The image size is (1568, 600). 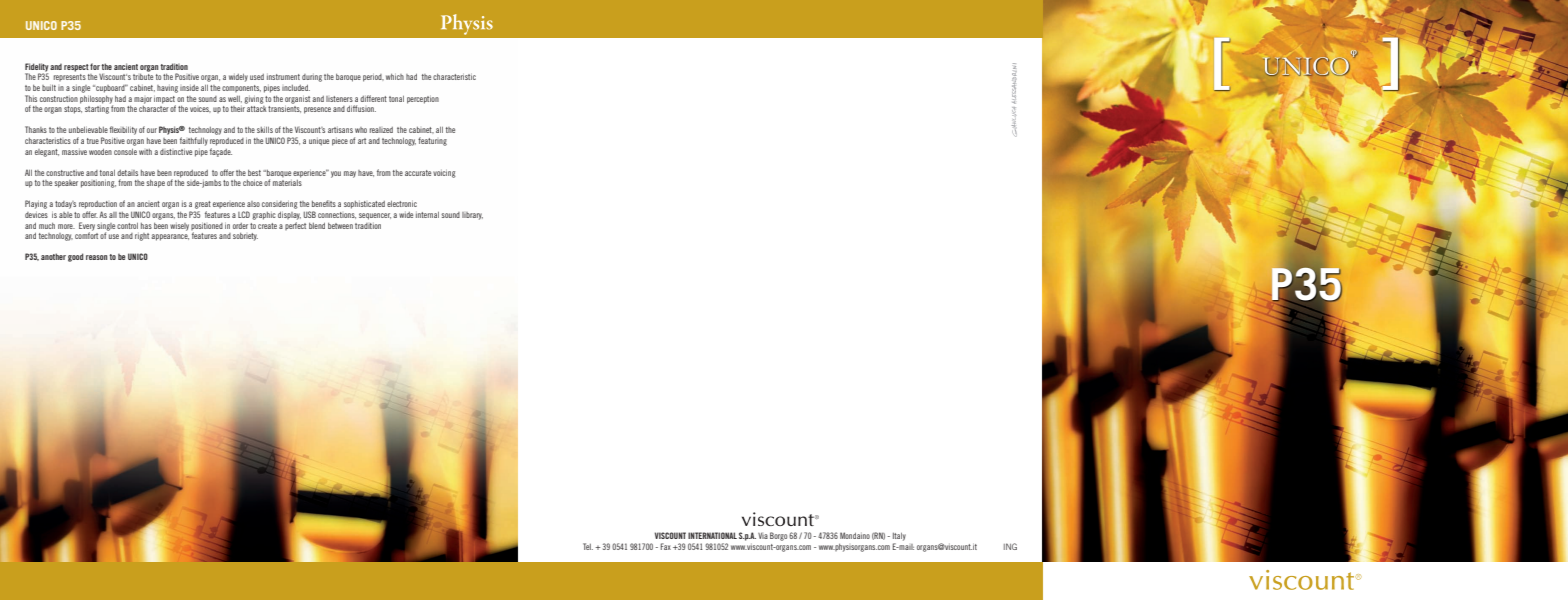 What do you see at coordinates (97, 257) in the screenshot?
I see `reason` at bounding box center [97, 257].
